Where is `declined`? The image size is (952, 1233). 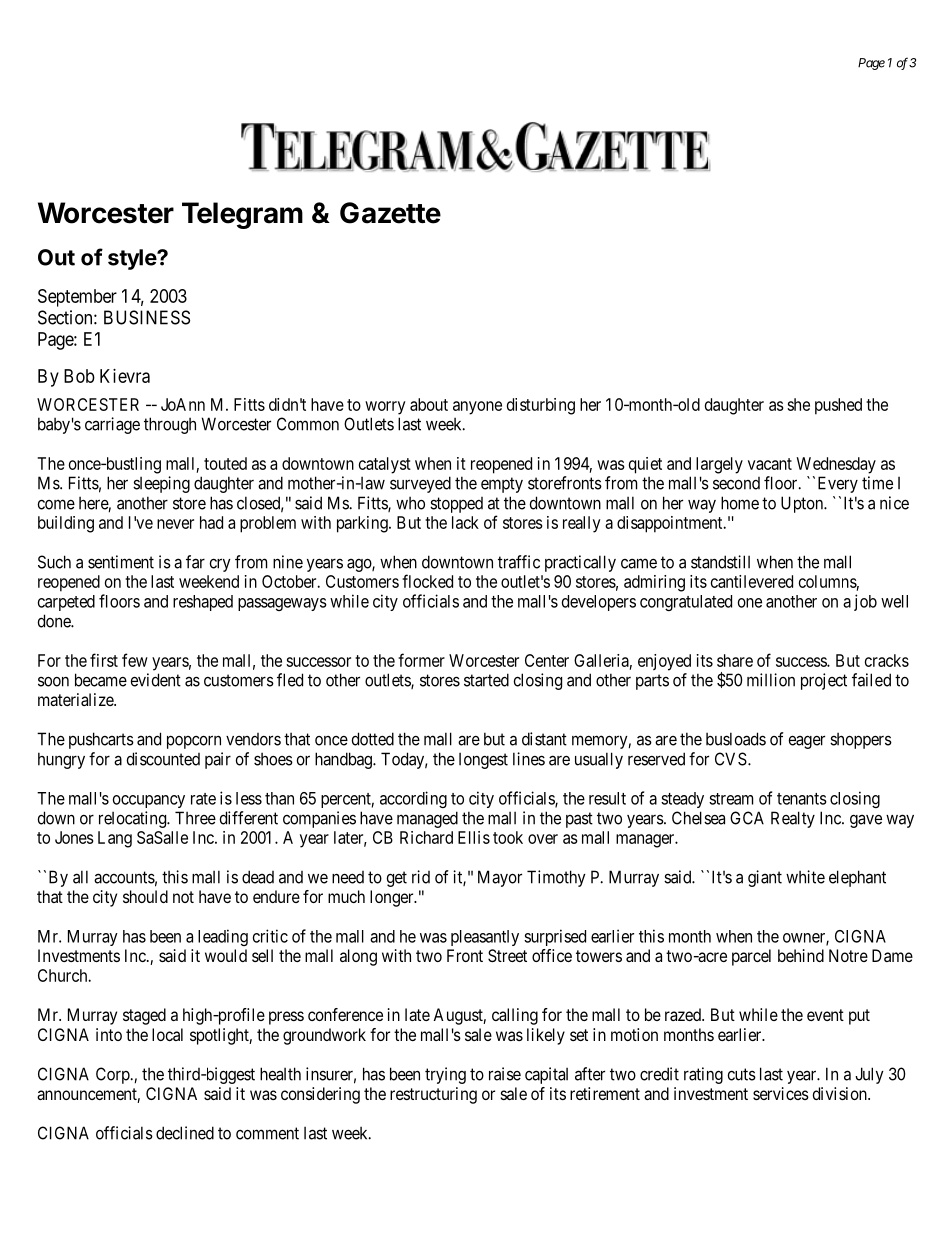
declined is located at coordinates (185, 1133).
